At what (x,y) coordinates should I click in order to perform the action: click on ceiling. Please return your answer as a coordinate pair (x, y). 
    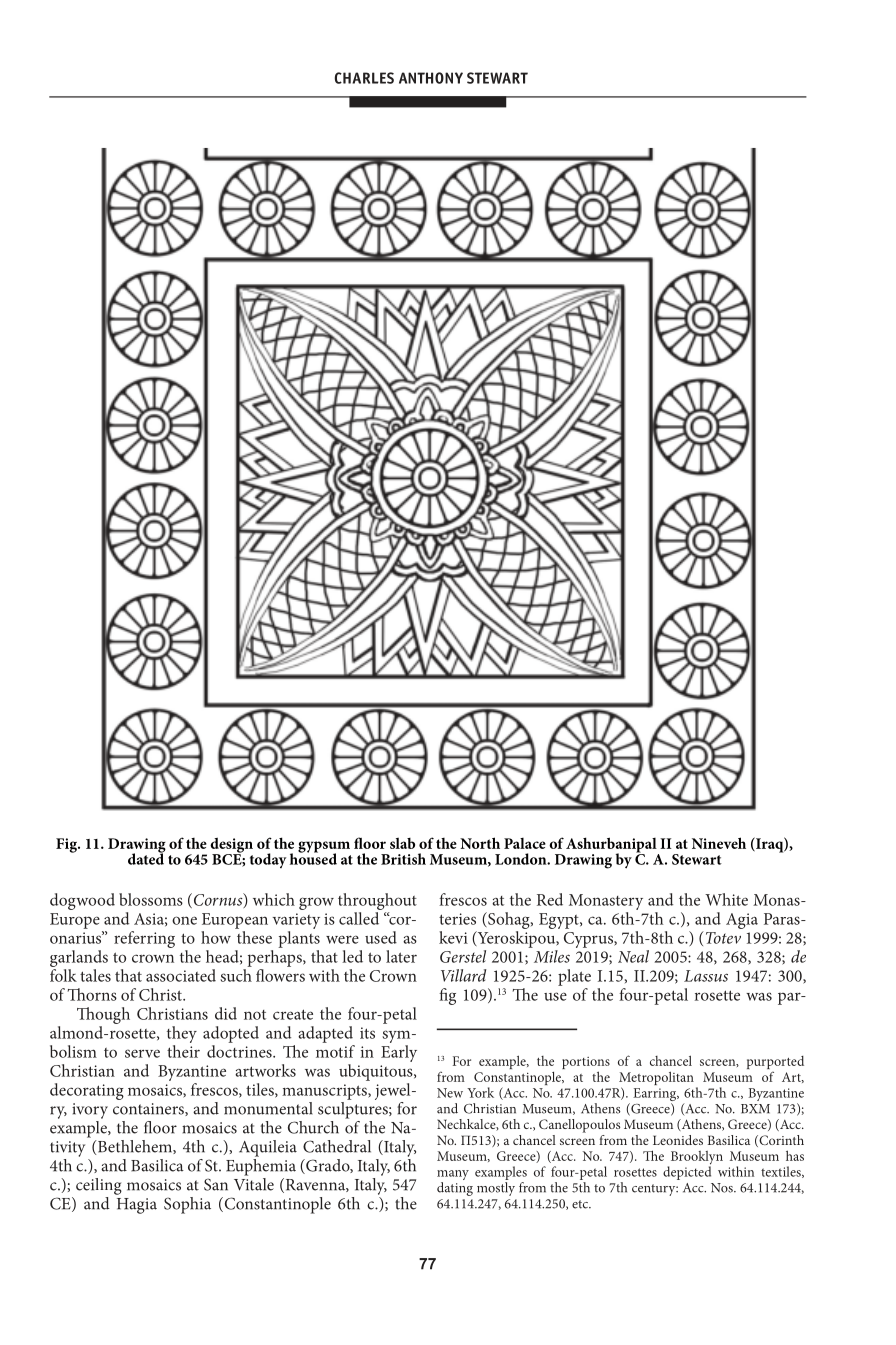
    Looking at the image, I should click on (99, 1186).
